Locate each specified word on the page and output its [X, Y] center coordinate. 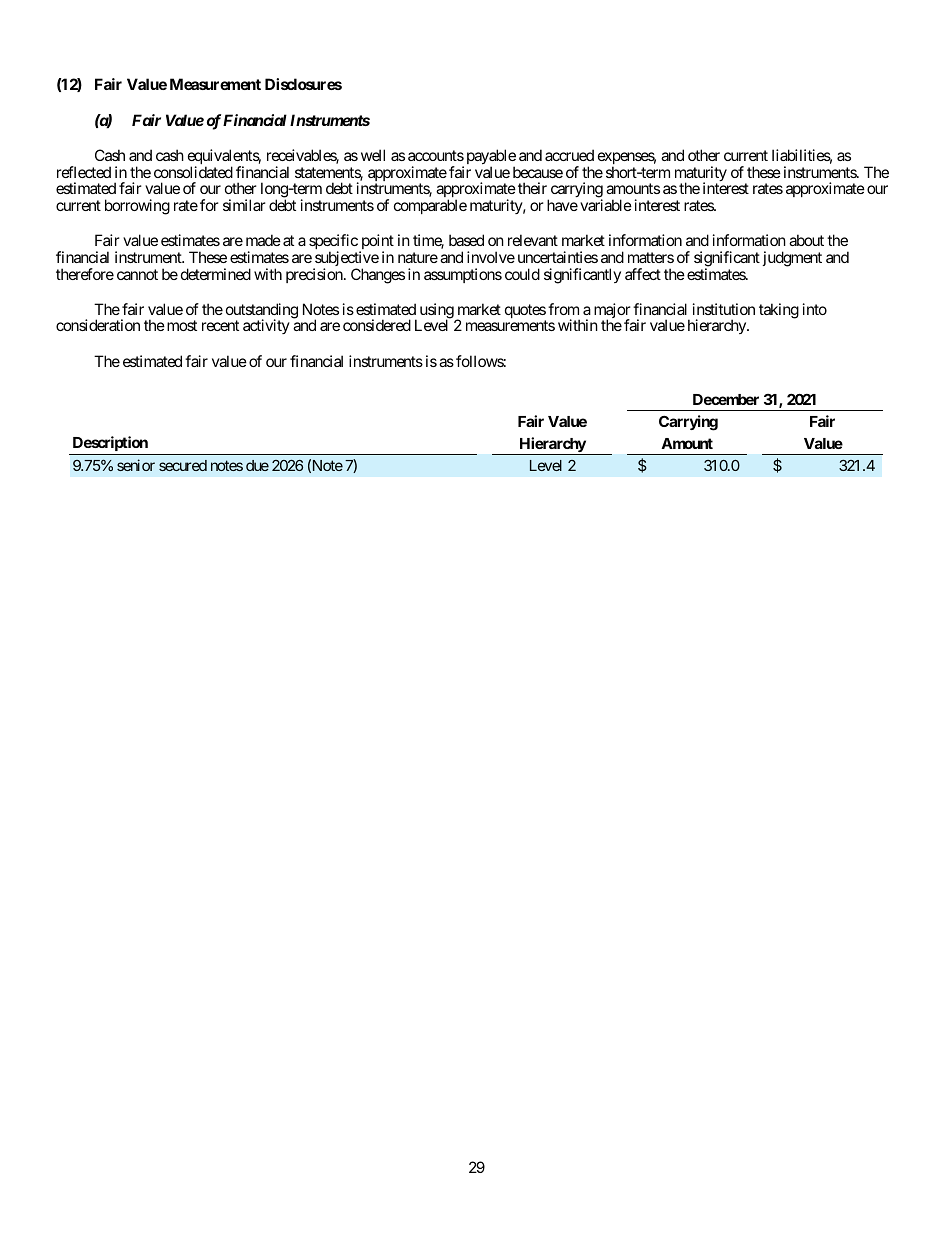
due [257, 465]
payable [491, 158]
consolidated [193, 172]
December [726, 399]
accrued [569, 155]
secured [183, 465]
